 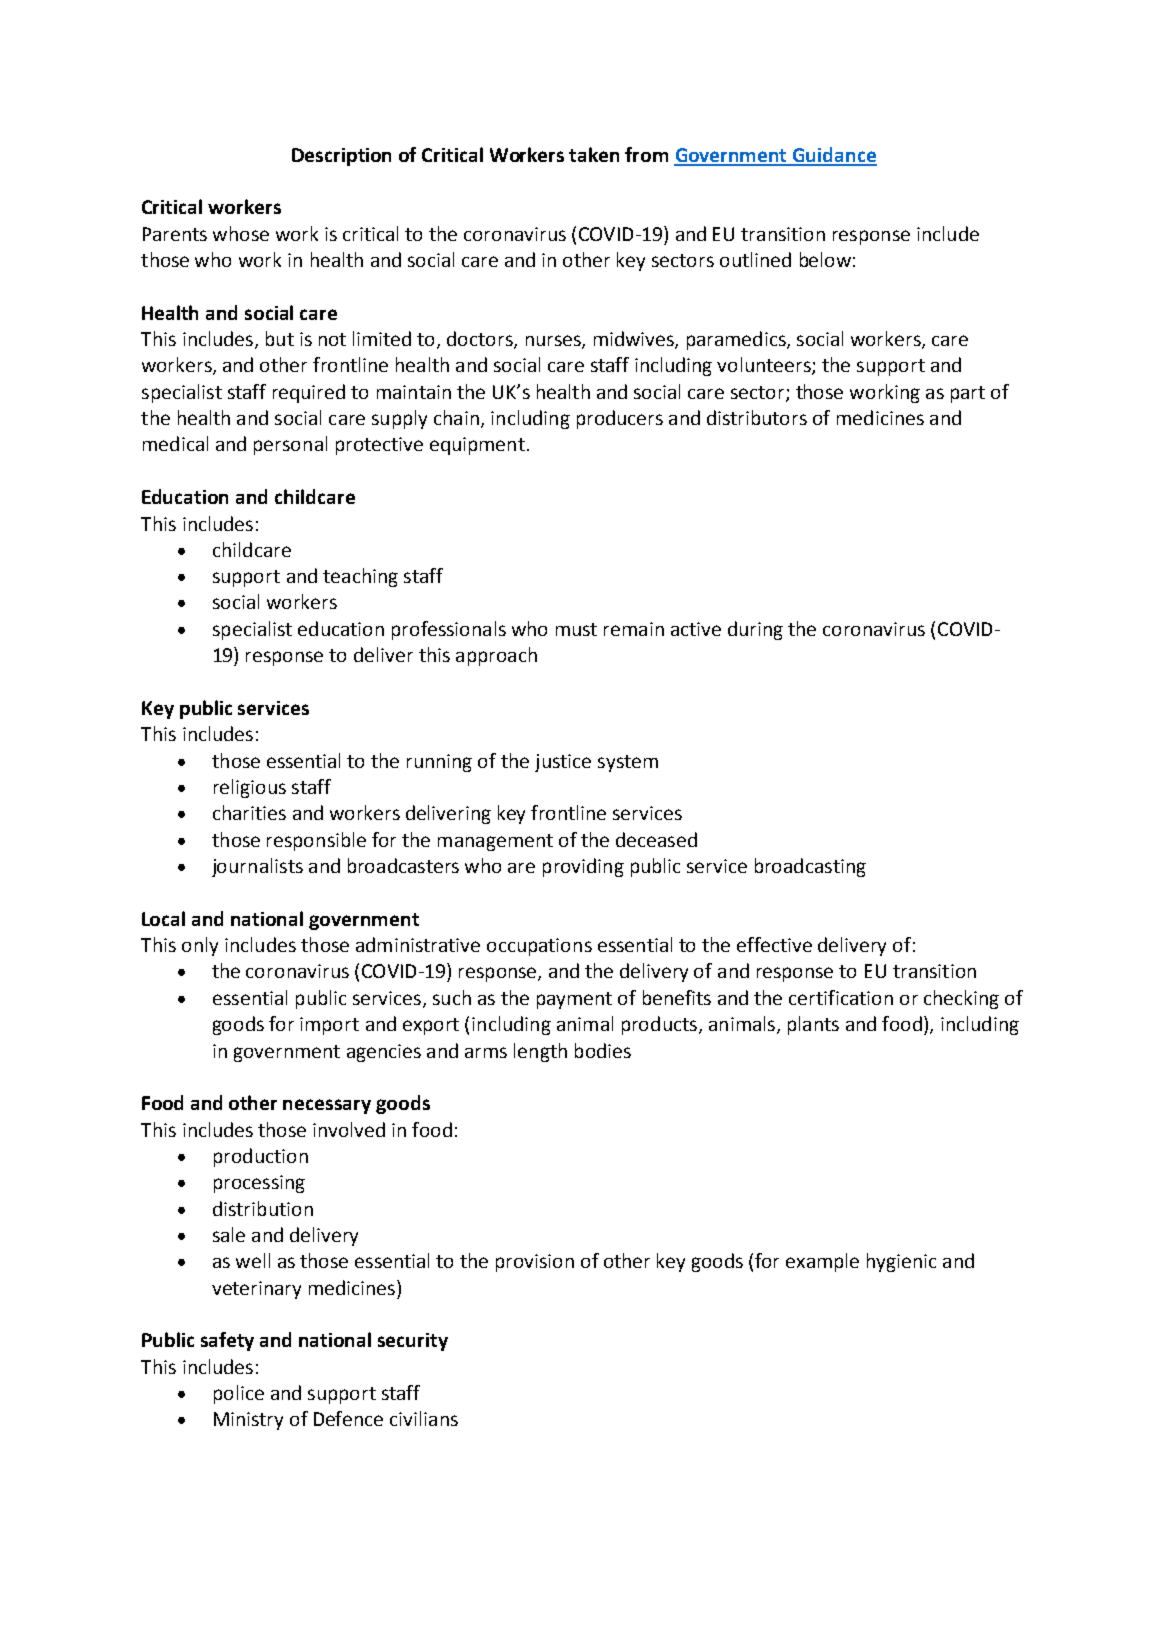 What do you see at coordinates (755, 630) in the screenshot?
I see `during` at bounding box center [755, 630].
